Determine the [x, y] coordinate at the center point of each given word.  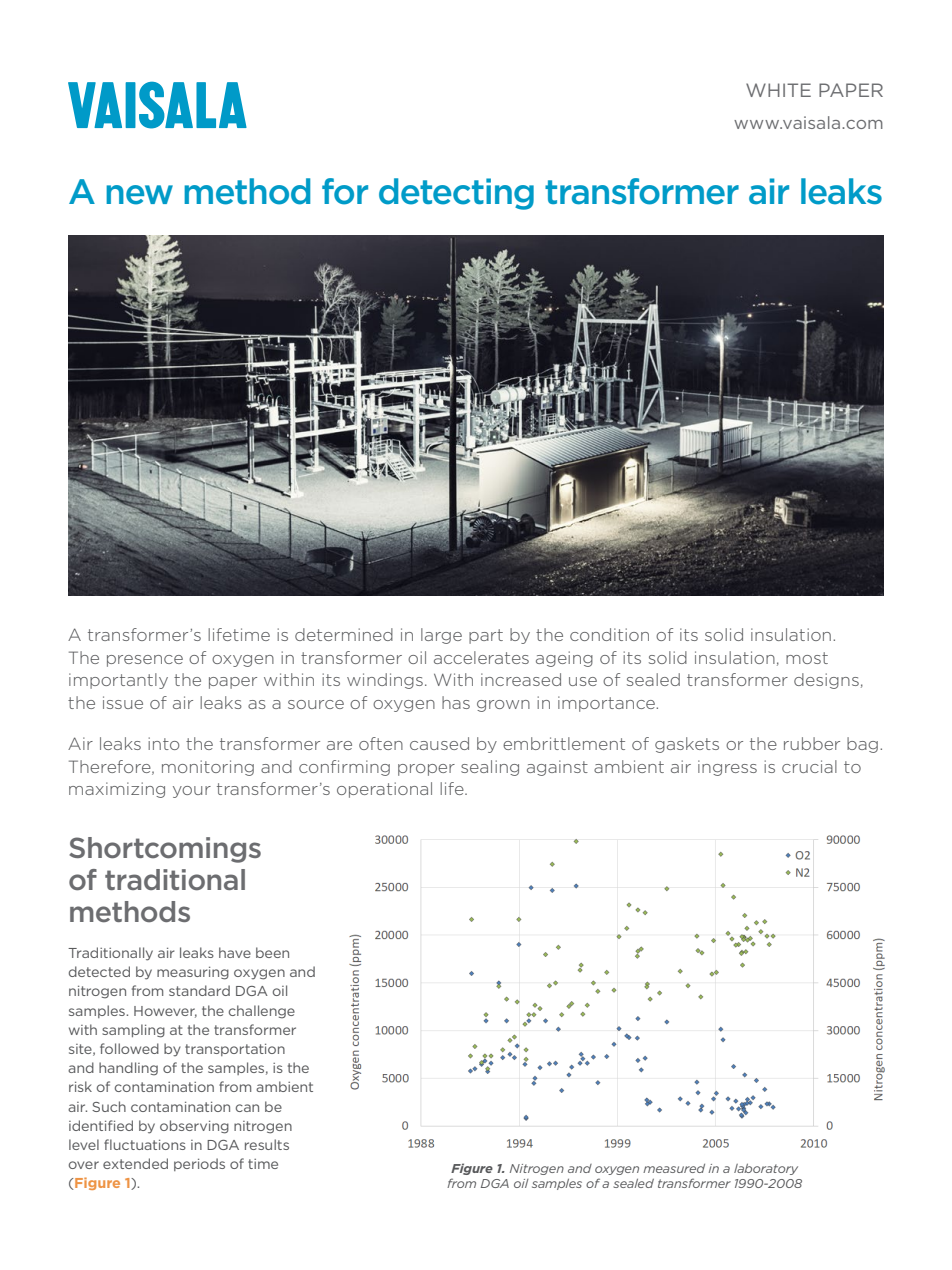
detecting [456, 194]
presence [145, 661]
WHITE [778, 90]
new [139, 195]
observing [194, 1127]
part [486, 636]
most [807, 658]
